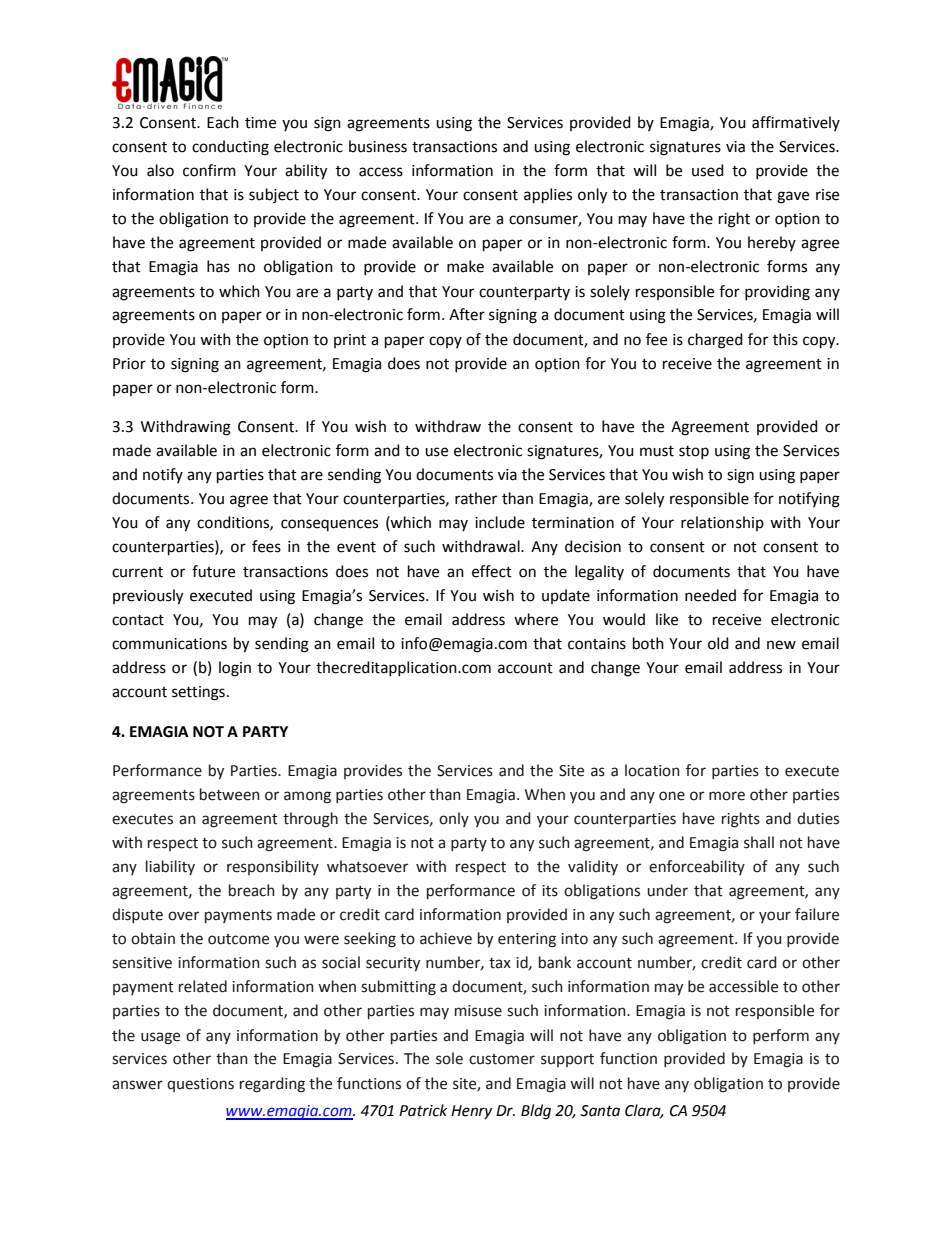 The width and height of the screenshot is (952, 1233). I want to click on fees, so click(266, 546).
